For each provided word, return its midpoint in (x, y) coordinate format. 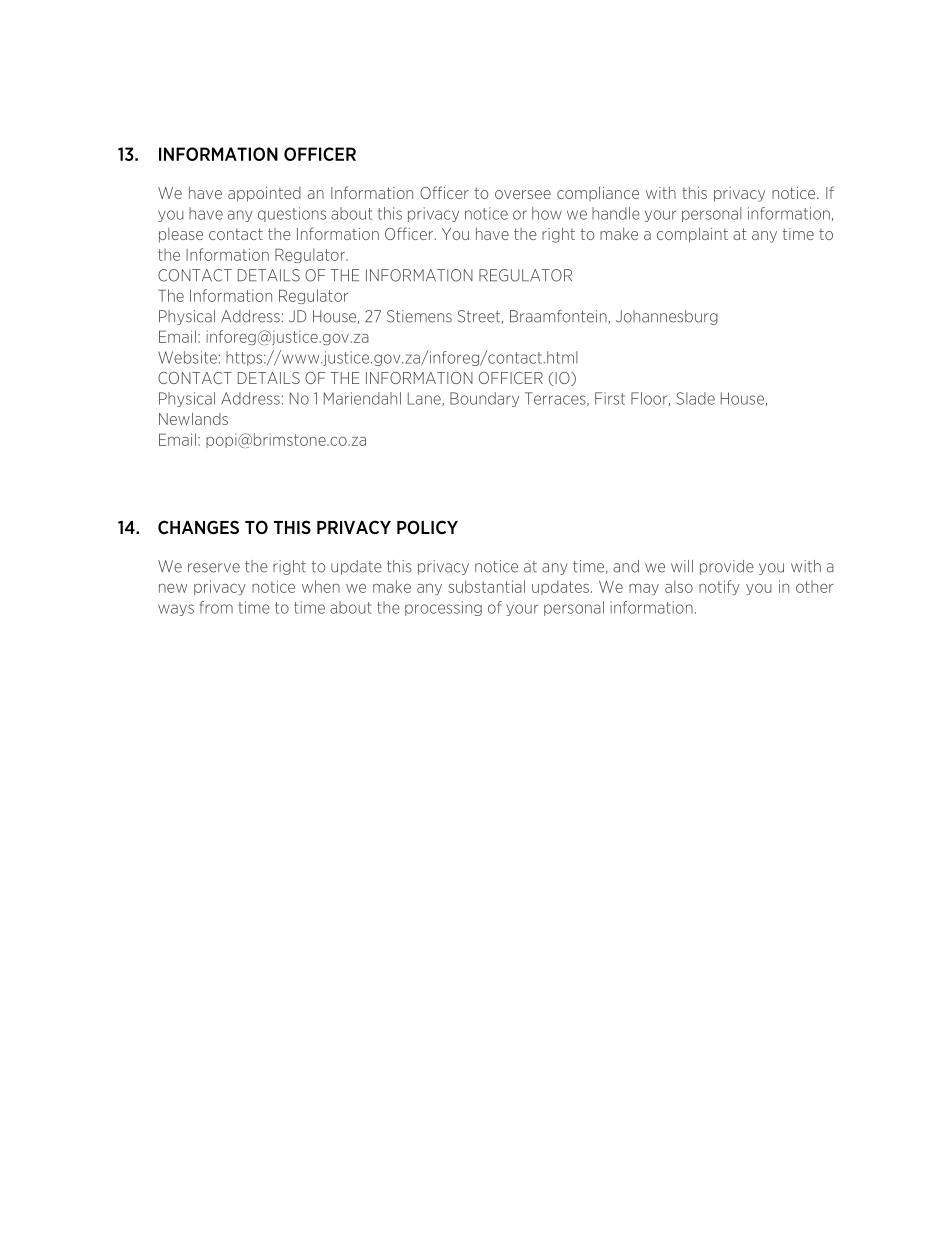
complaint (692, 235)
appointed (264, 194)
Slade (695, 398)
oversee (523, 194)
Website (187, 357)
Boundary (484, 399)
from (216, 607)
